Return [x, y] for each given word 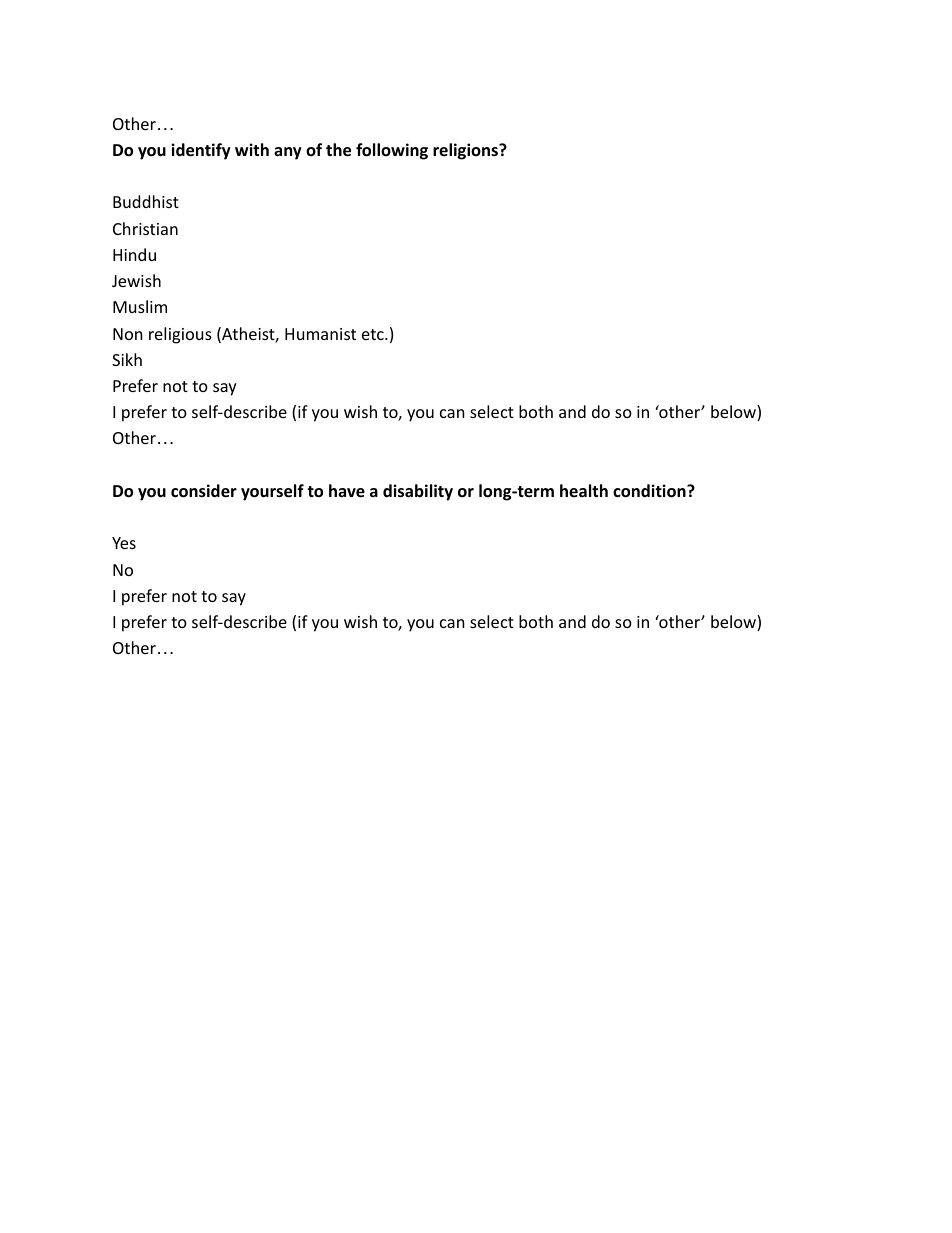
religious [180, 335]
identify [201, 151]
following [392, 151]
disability [418, 492]
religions [466, 151]
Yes [124, 543]
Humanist [320, 334]
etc [374, 334]
